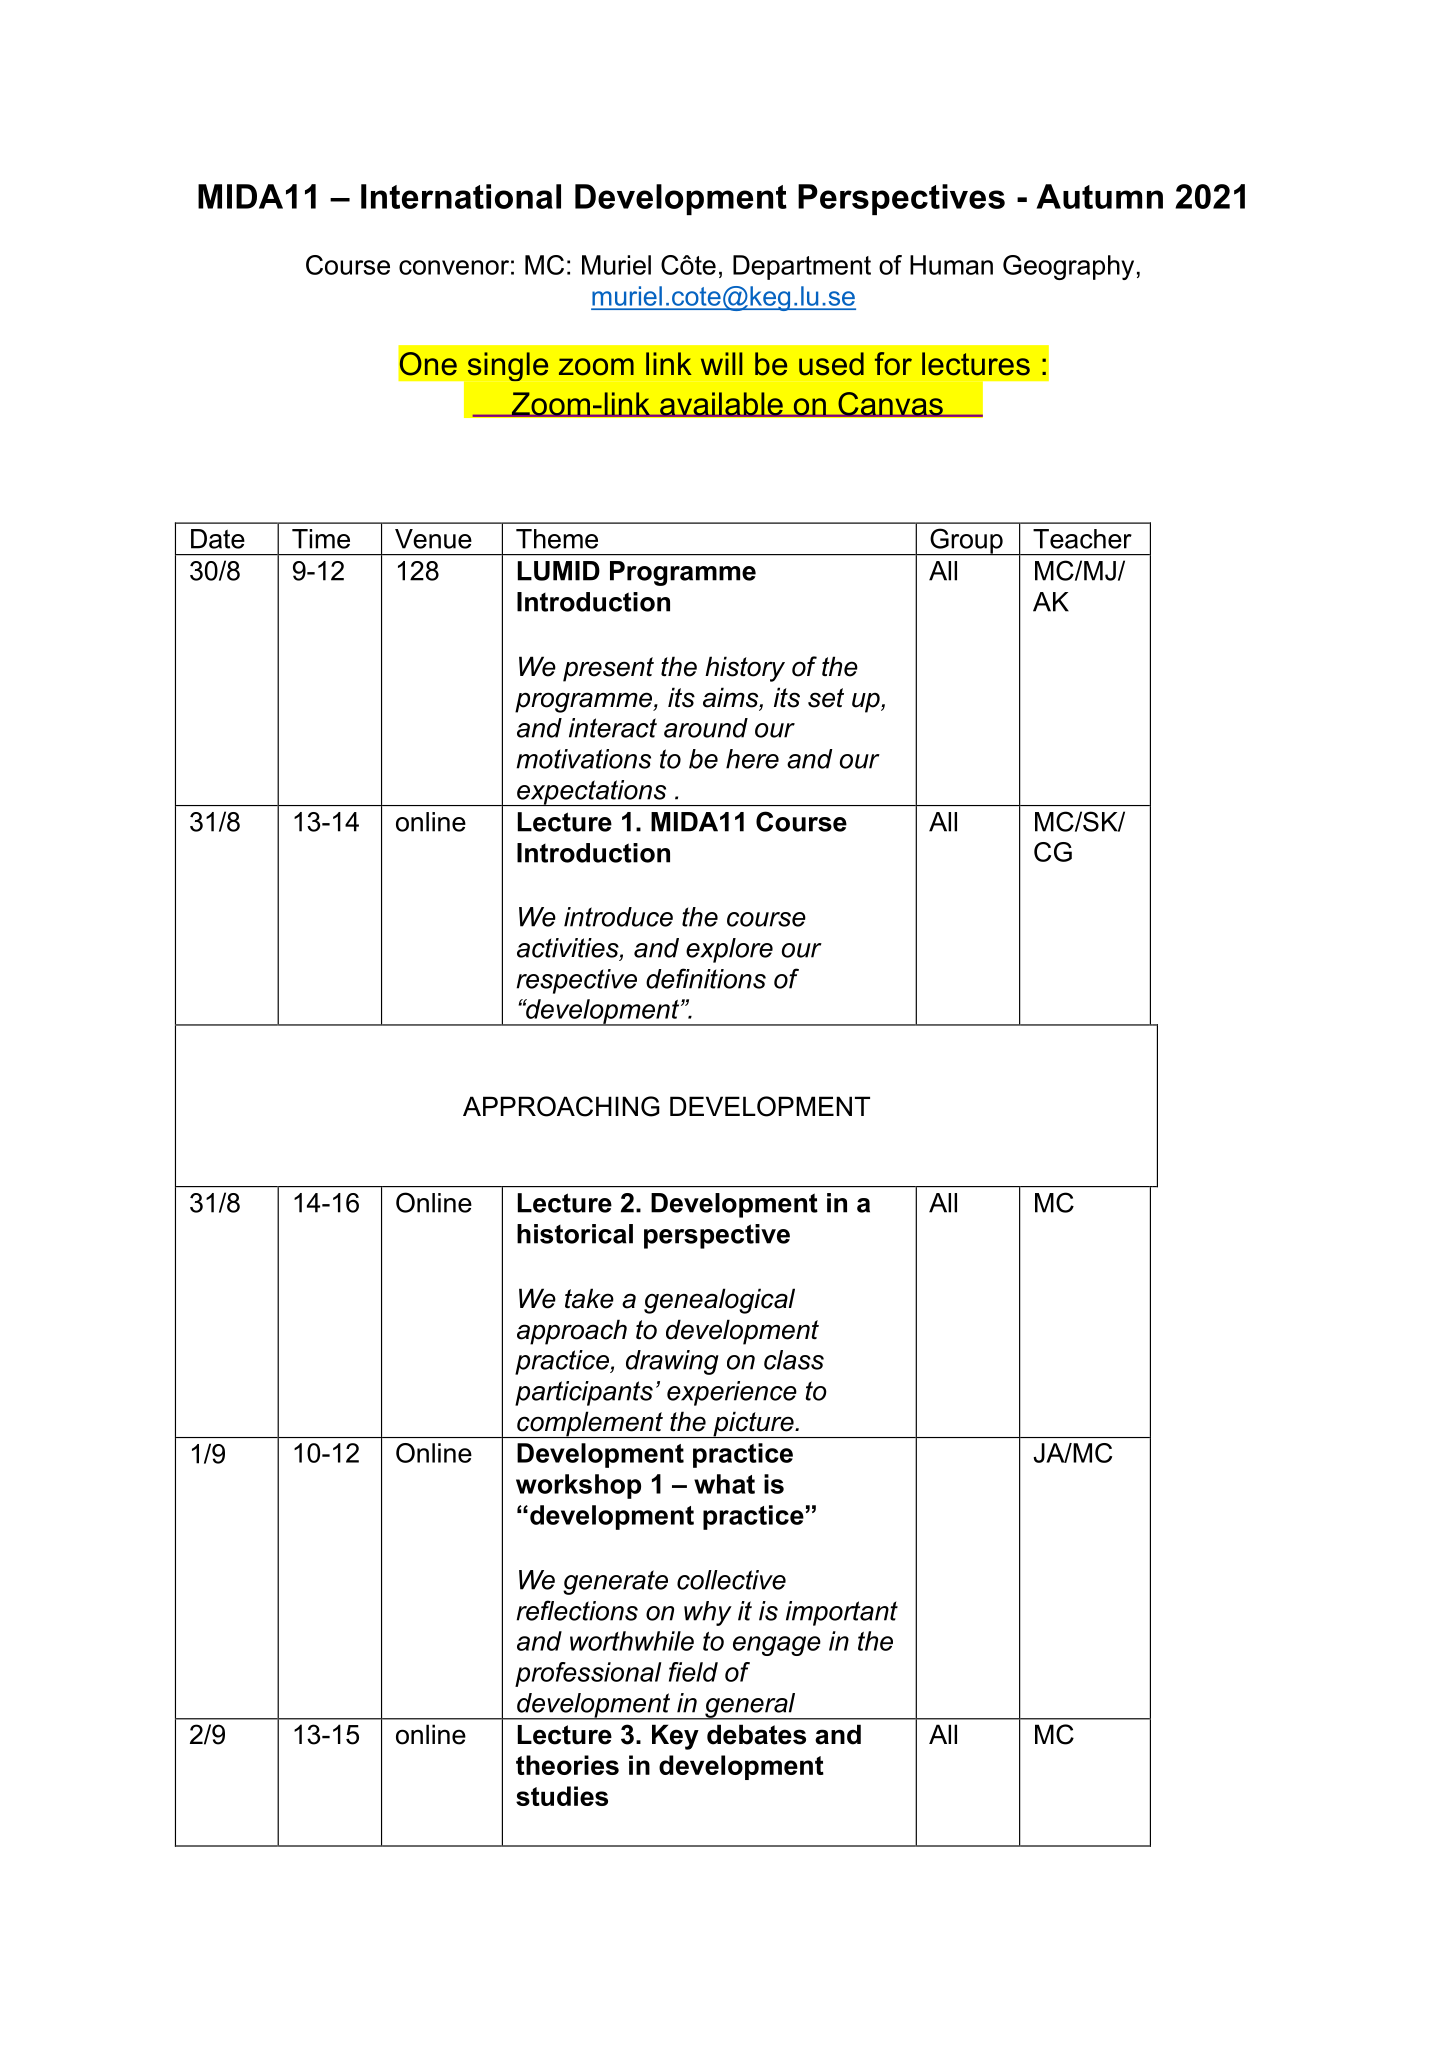 This screenshot has height=2047, width=1448. Describe the element at coordinates (719, 1301) in the screenshot. I see `genealogical` at that location.
